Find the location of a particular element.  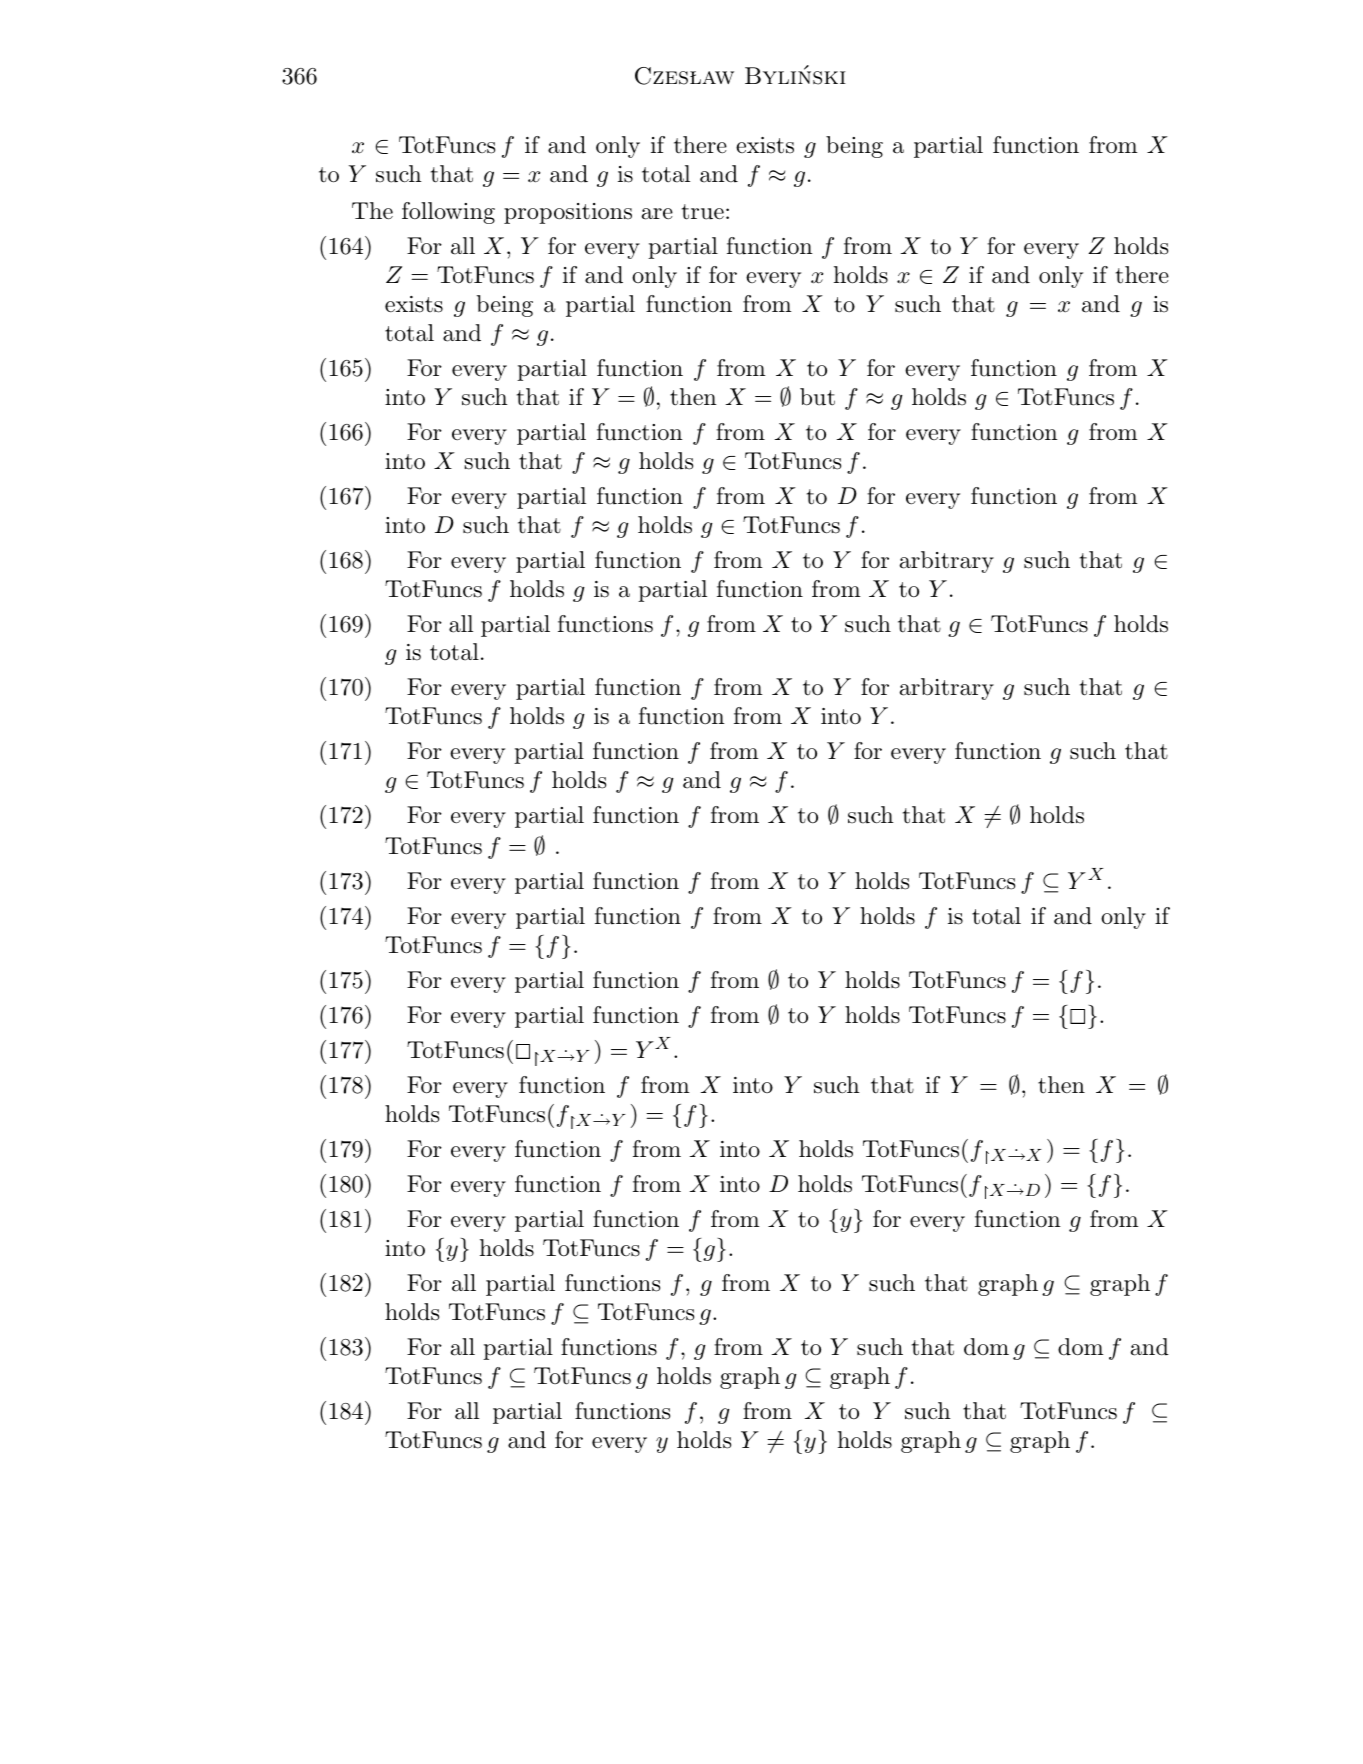

following is located at coordinates (448, 213).
